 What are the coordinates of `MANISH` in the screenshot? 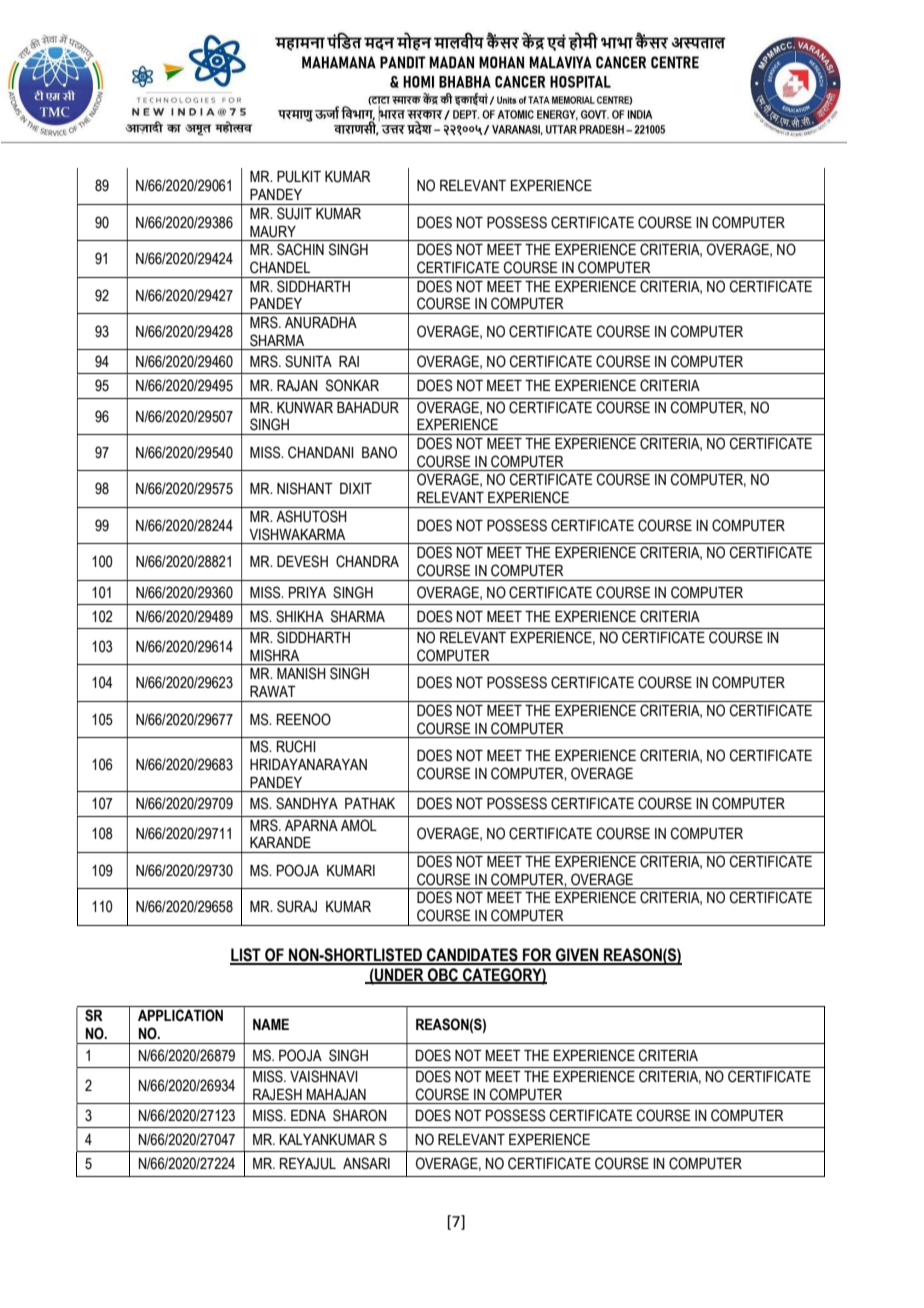 It's located at (301, 673).
